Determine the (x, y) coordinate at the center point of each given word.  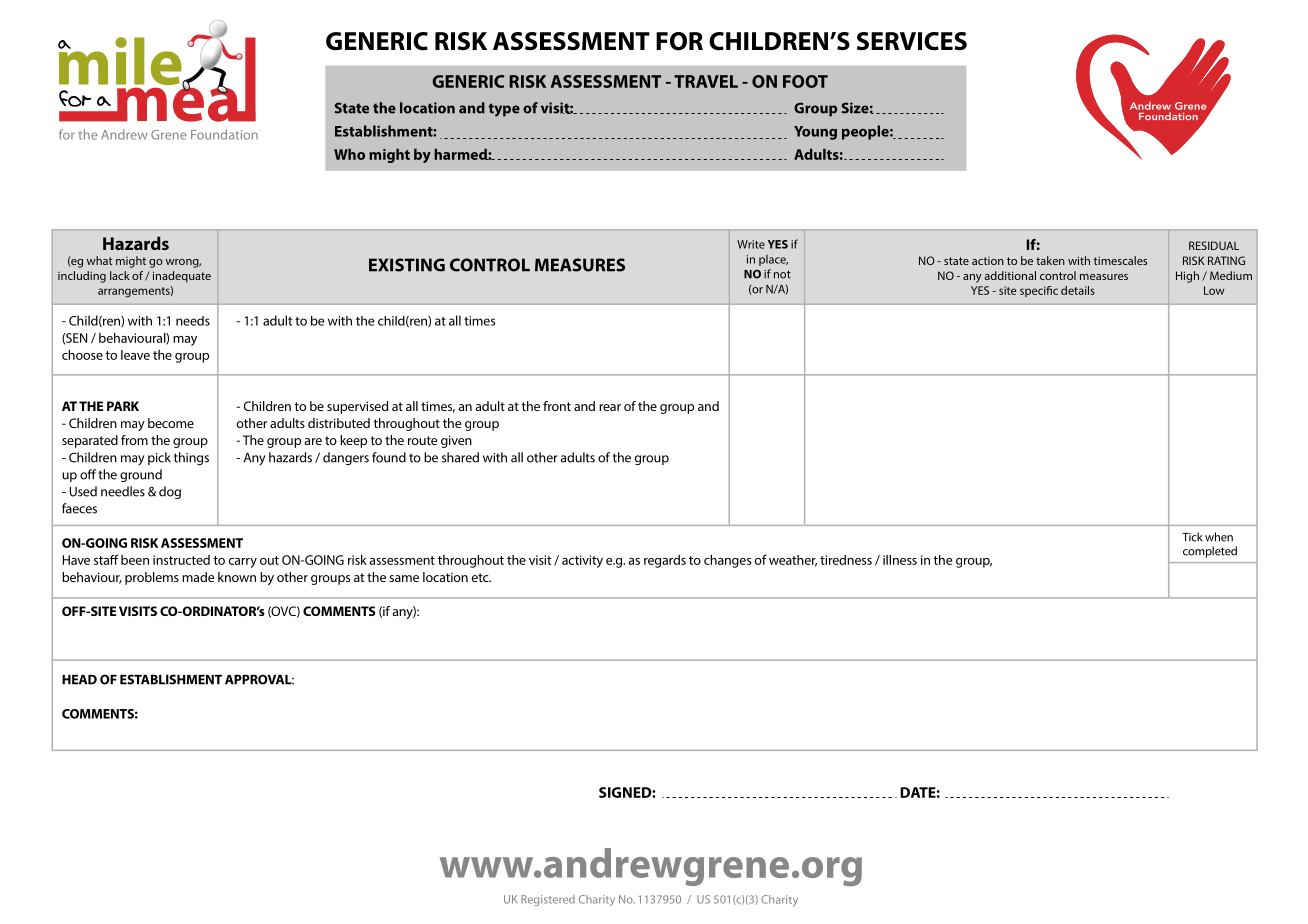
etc (481, 577)
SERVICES (912, 41)
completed (1210, 552)
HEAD (79, 679)
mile (121, 62)
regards (665, 561)
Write (751, 244)
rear (610, 407)
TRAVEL (706, 81)
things (191, 458)
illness (900, 560)
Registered (548, 900)
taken (1050, 260)
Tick (1192, 537)
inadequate (182, 277)
